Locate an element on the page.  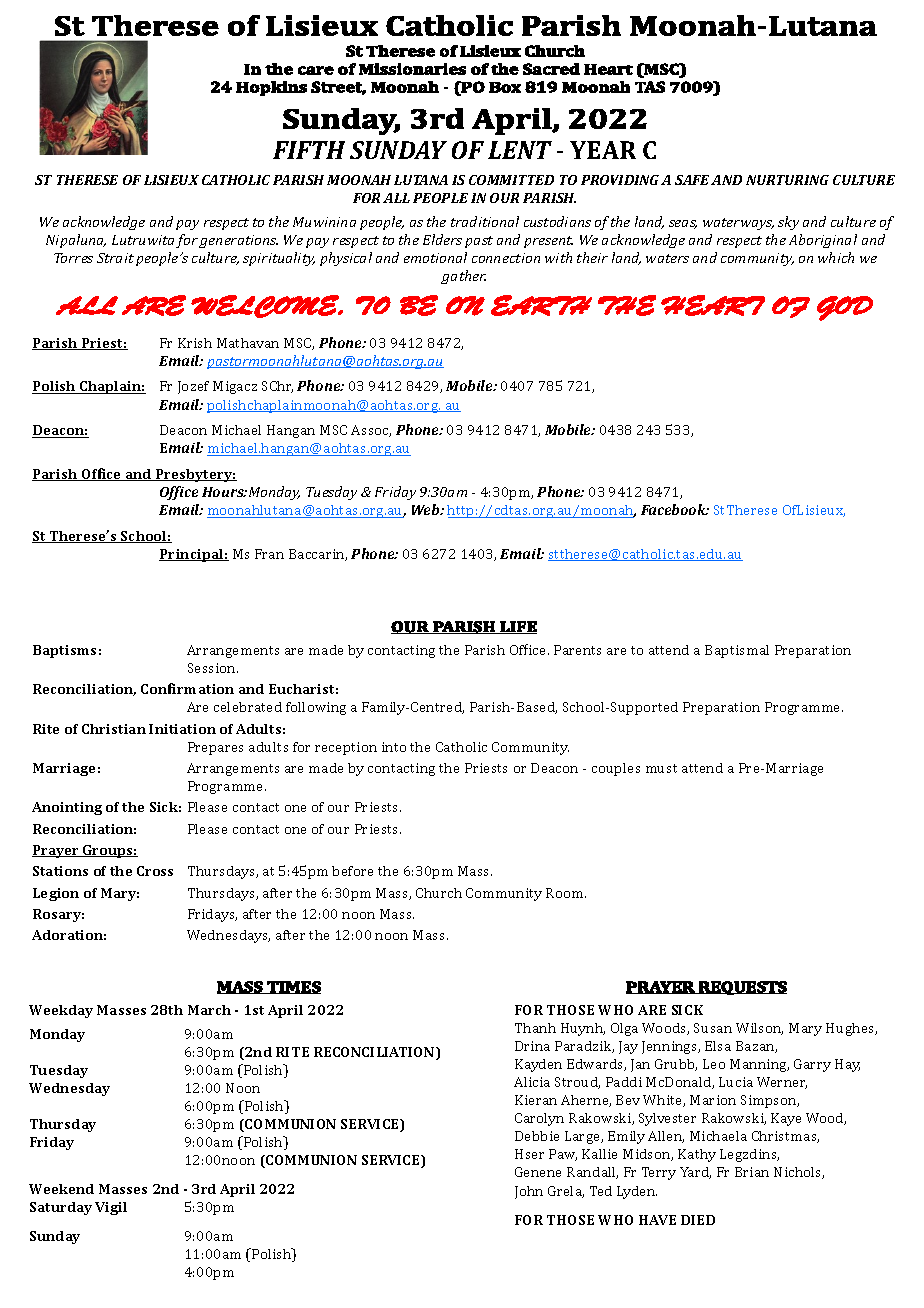
Assoc is located at coordinates (371, 431).
